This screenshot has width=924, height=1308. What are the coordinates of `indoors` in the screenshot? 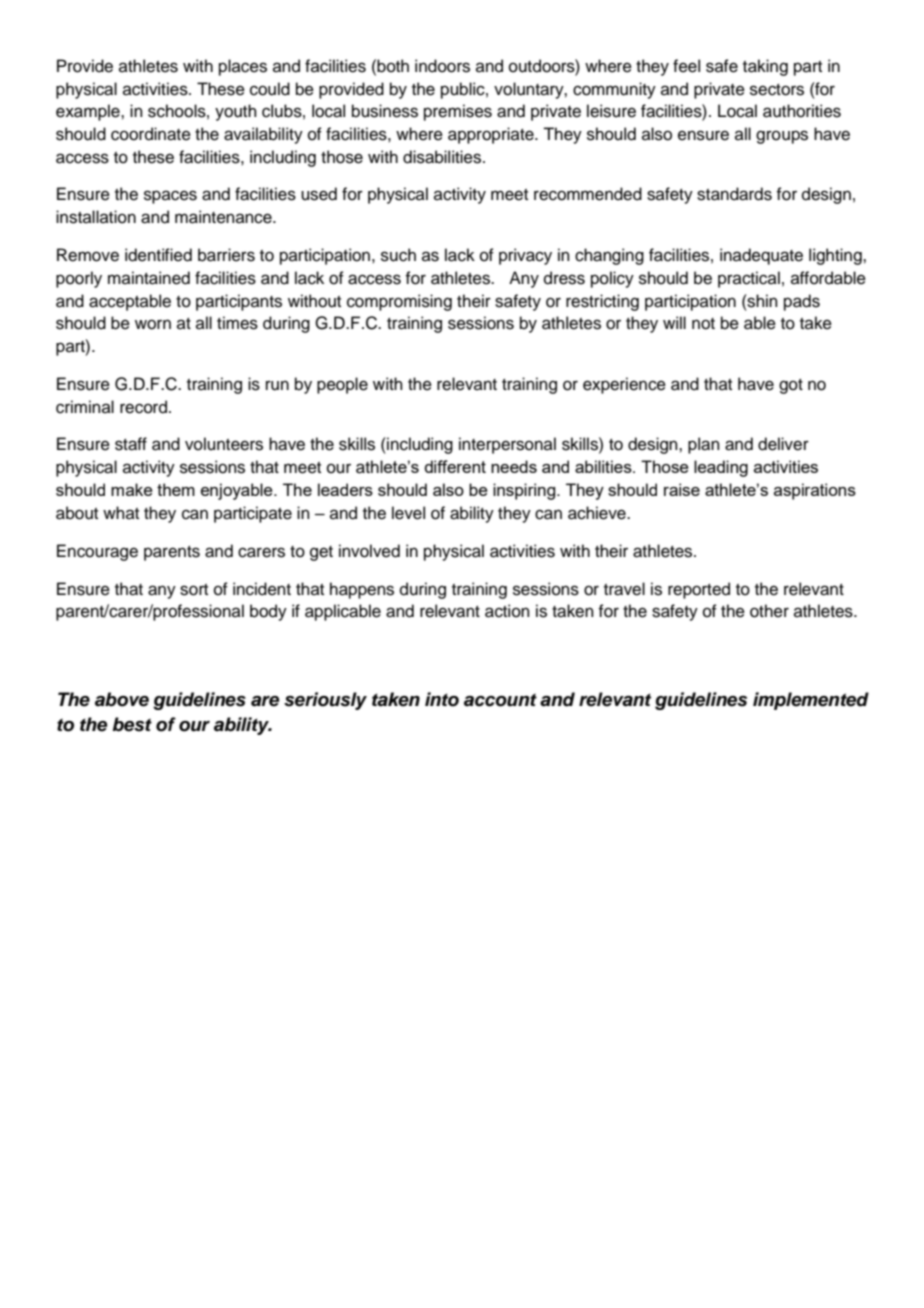 It's located at (442, 66).
